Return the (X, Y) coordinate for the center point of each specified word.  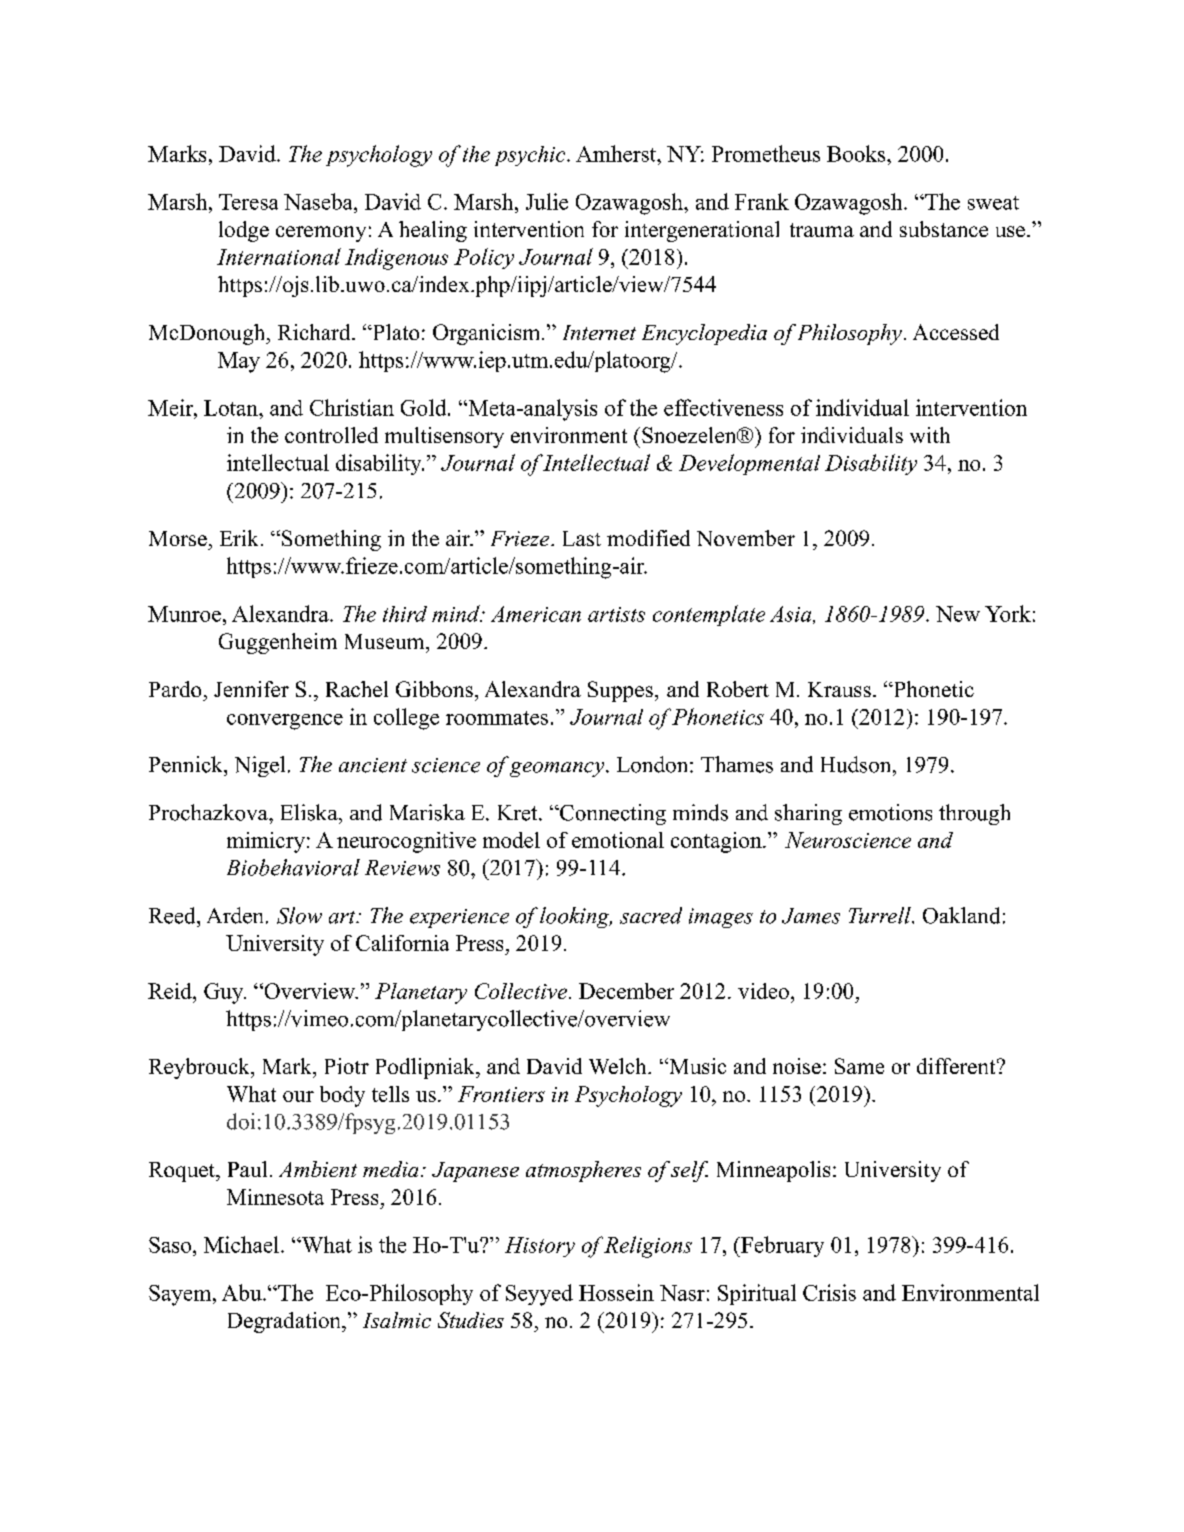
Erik (239, 538)
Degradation (285, 1322)
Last (582, 538)
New (958, 614)
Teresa (248, 202)
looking (576, 917)
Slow (299, 915)
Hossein (616, 1292)
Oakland (961, 915)
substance (944, 229)
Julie (547, 201)
